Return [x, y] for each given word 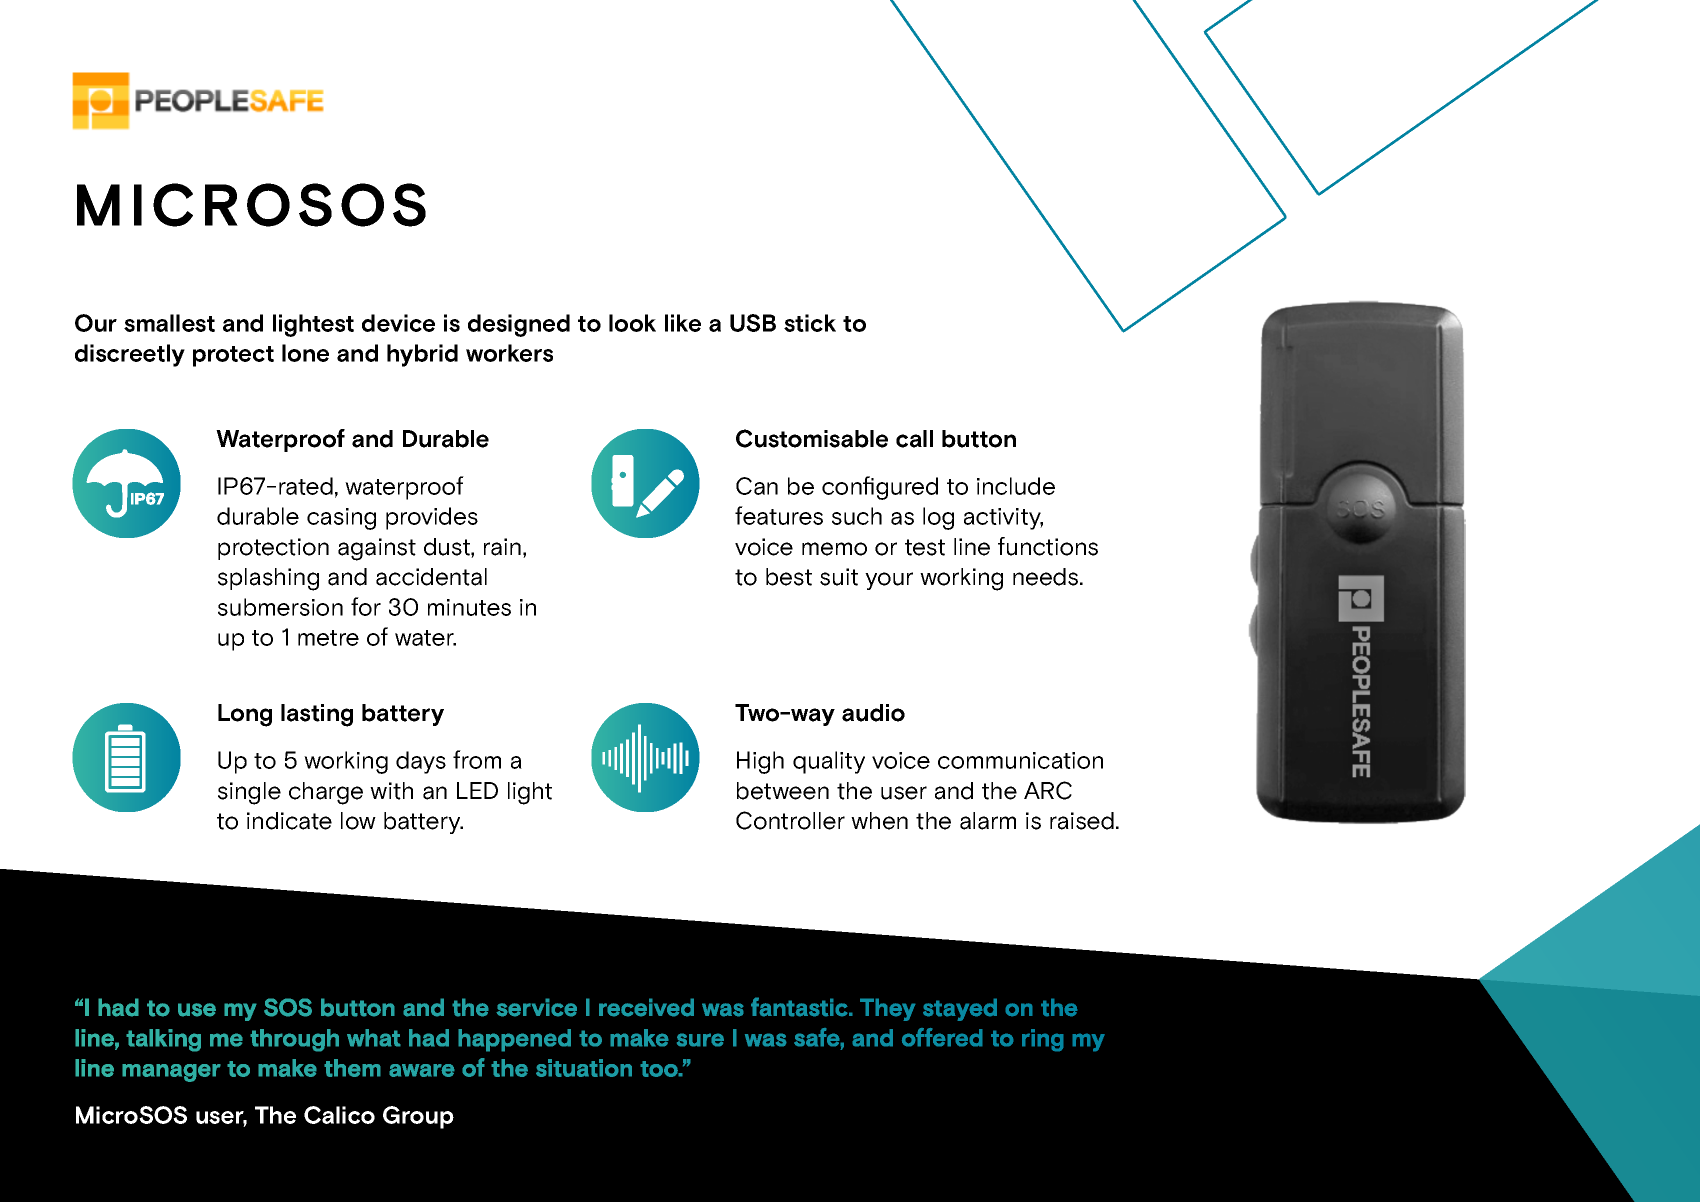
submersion [280, 607]
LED [477, 790]
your [889, 581]
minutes [469, 607]
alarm [988, 821]
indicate [289, 821]
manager [171, 1073]
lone [305, 353]
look [632, 323]
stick [810, 323]
